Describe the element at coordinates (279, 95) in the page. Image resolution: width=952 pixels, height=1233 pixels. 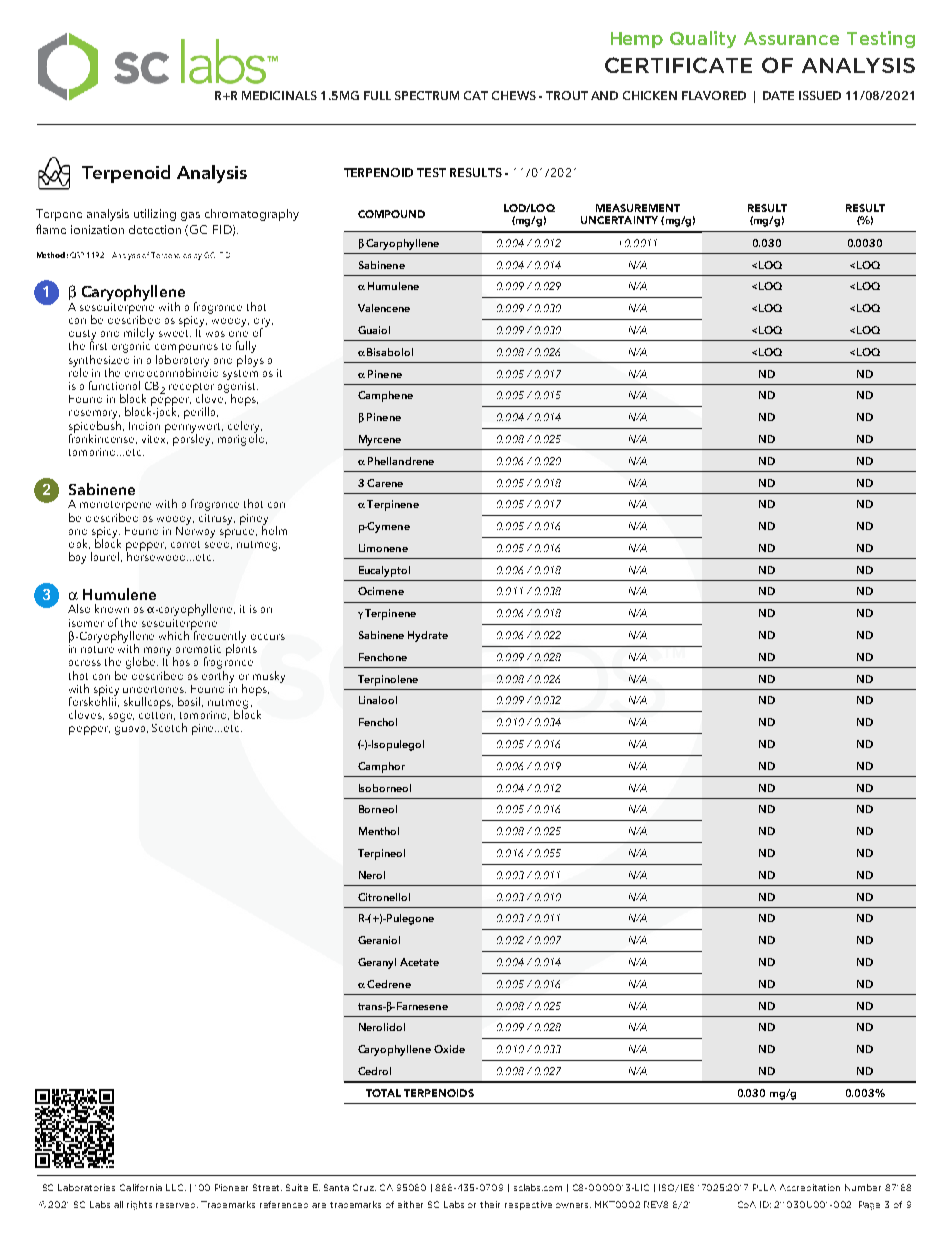
I see `MEDICINALS` at that location.
